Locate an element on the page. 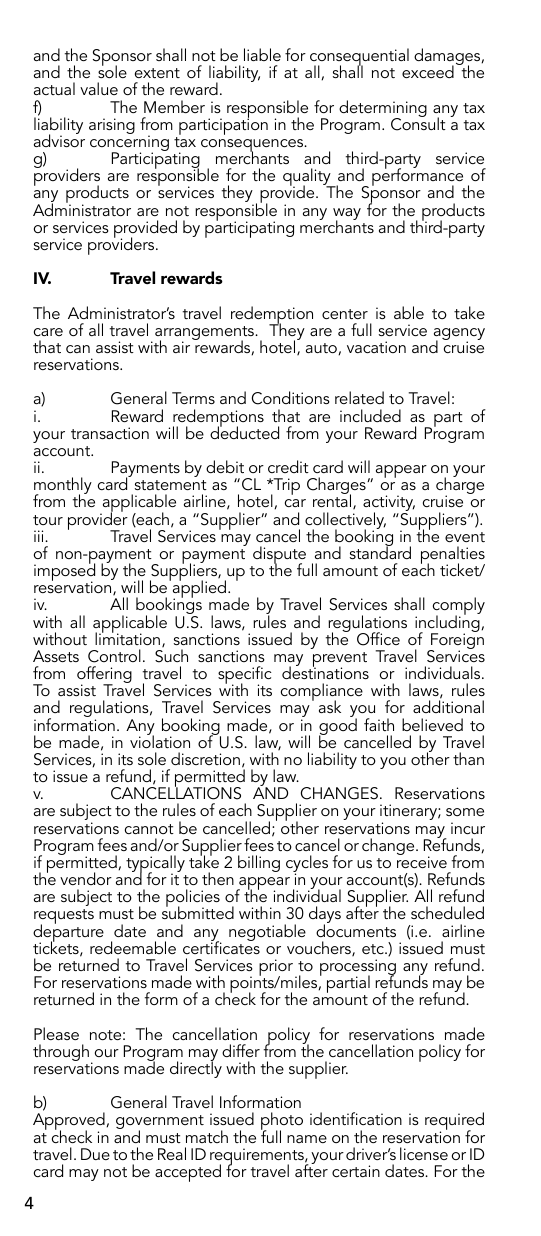 This document has height=1236, width=541. consequences is located at coordinates (253, 147).
